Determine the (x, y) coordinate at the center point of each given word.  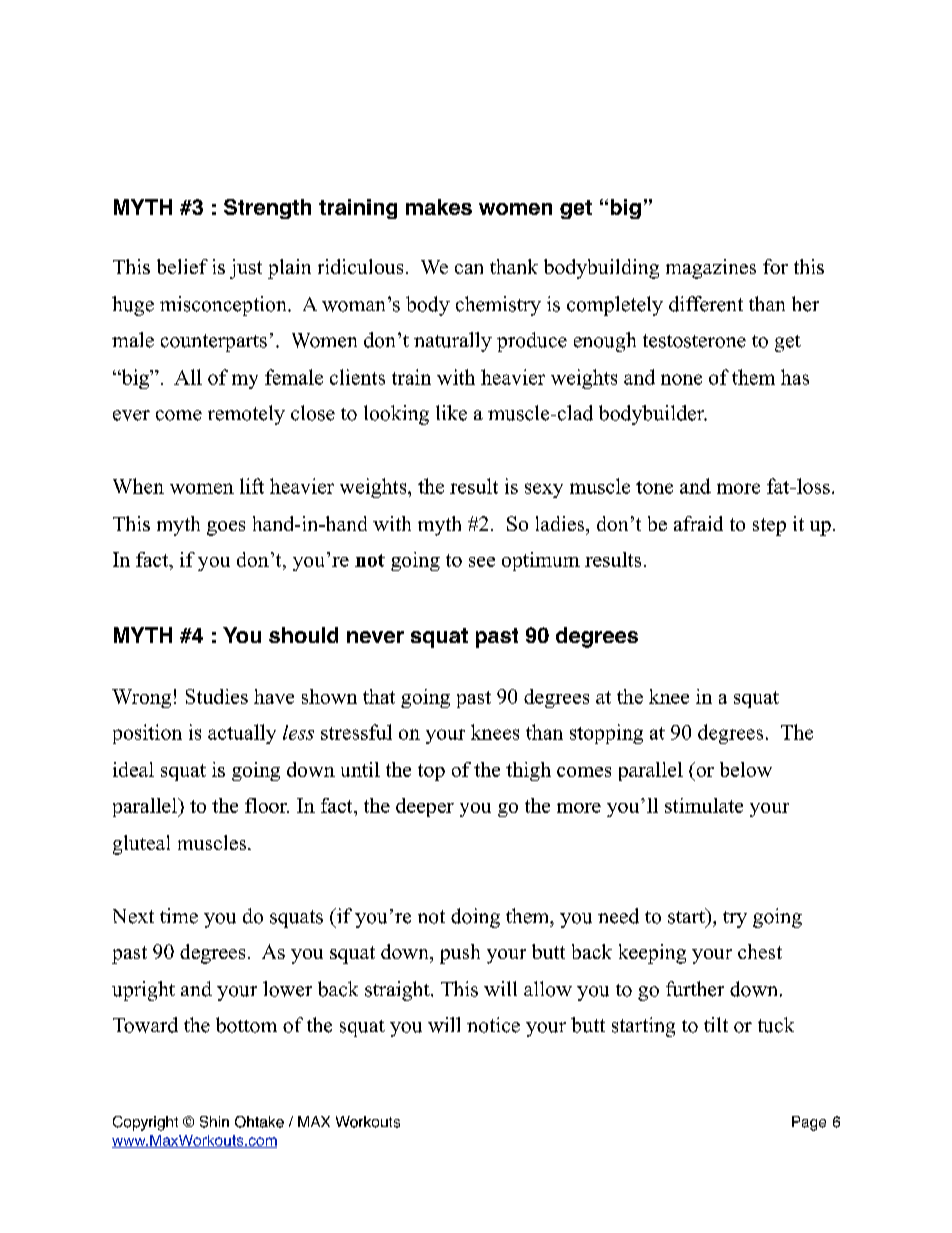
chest (760, 951)
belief (182, 266)
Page (809, 1123)
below (746, 769)
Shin (214, 1122)
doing (475, 918)
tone (654, 487)
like (451, 413)
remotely (246, 415)
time (179, 916)
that (379, 696)
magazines (711, 269)
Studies (217, 696)
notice (493, 1025)
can (469, 269)
